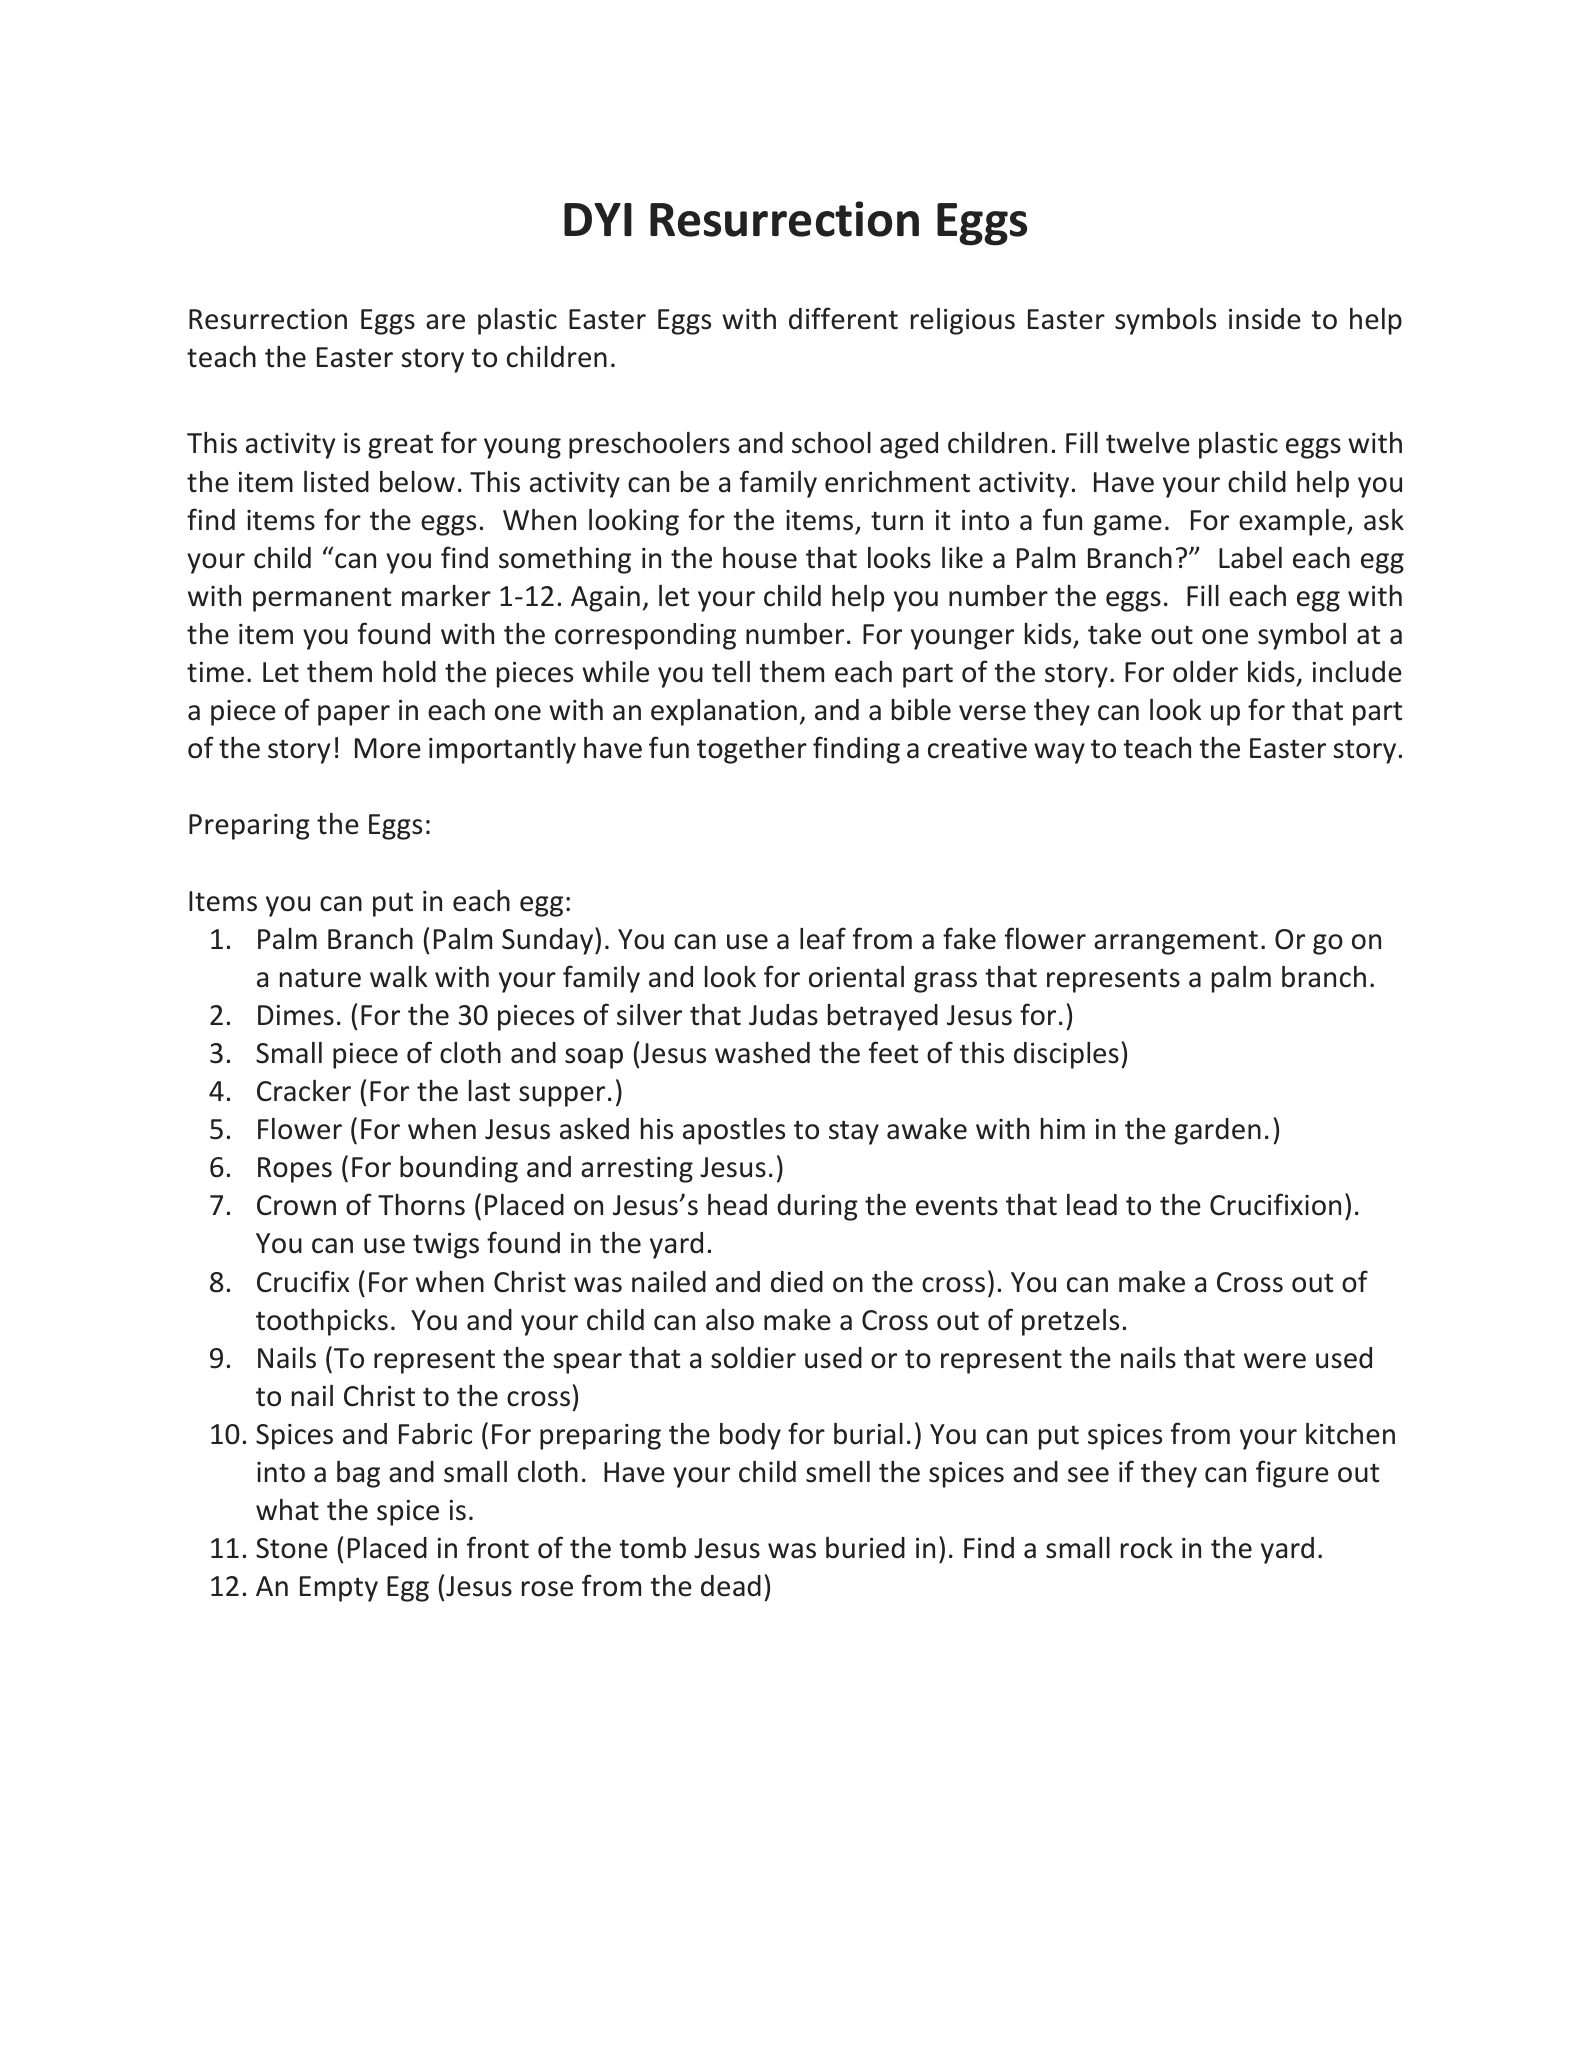 The width and height of the image is (1591, 2059). I want to click on different, so click(843, 318).
